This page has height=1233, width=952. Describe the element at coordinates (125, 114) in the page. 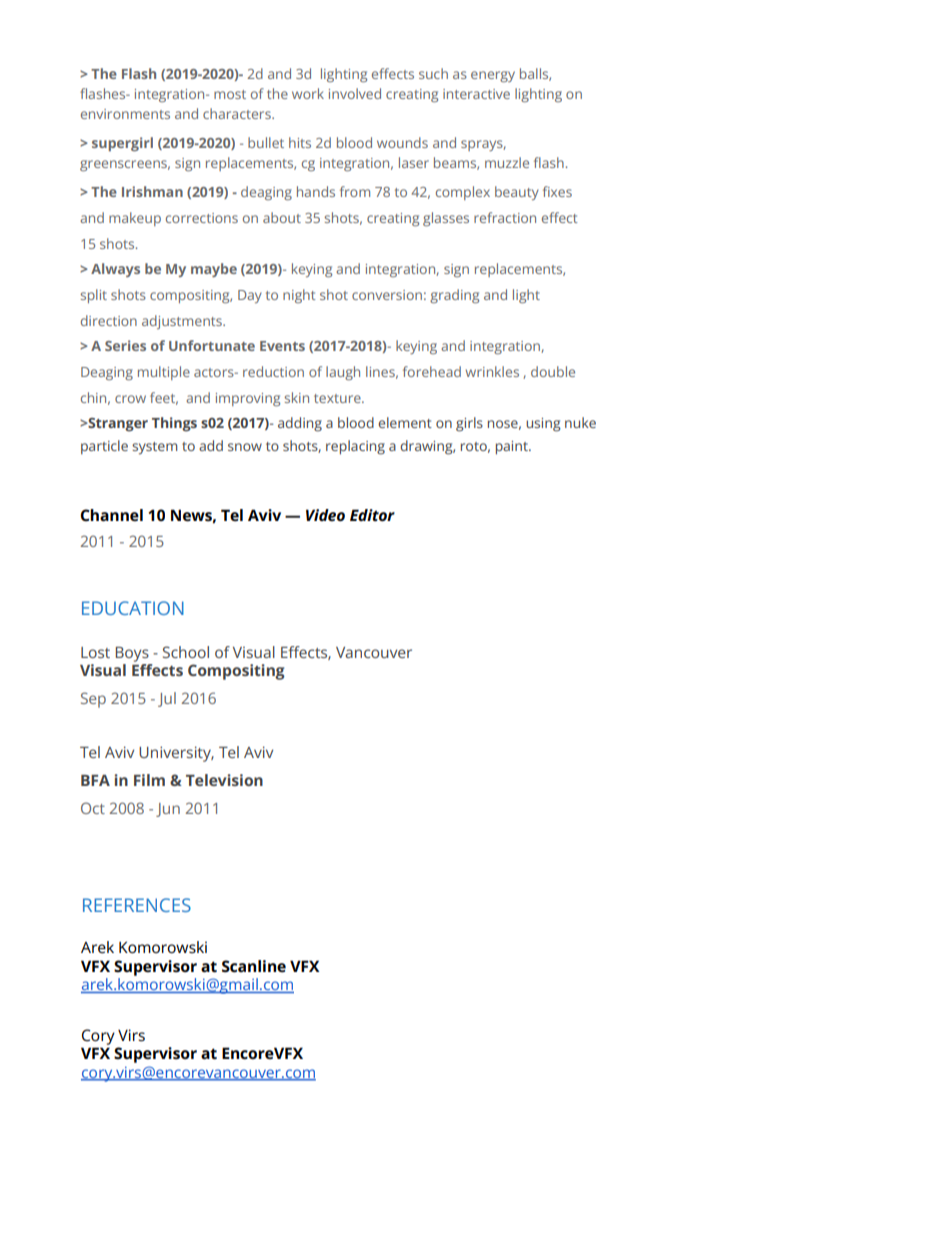

I see `environments` at that location.
